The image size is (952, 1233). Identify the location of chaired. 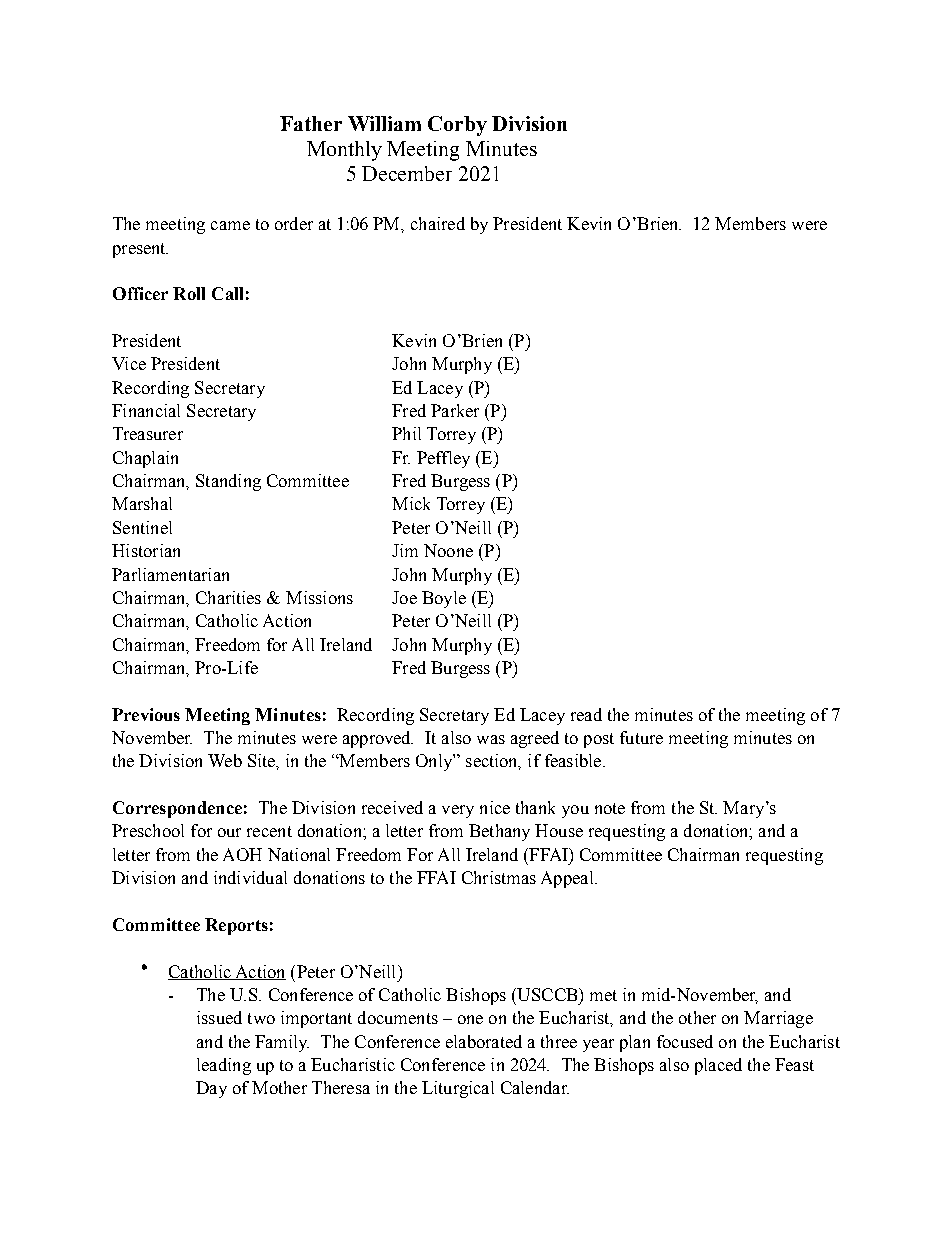
(438, 223).
